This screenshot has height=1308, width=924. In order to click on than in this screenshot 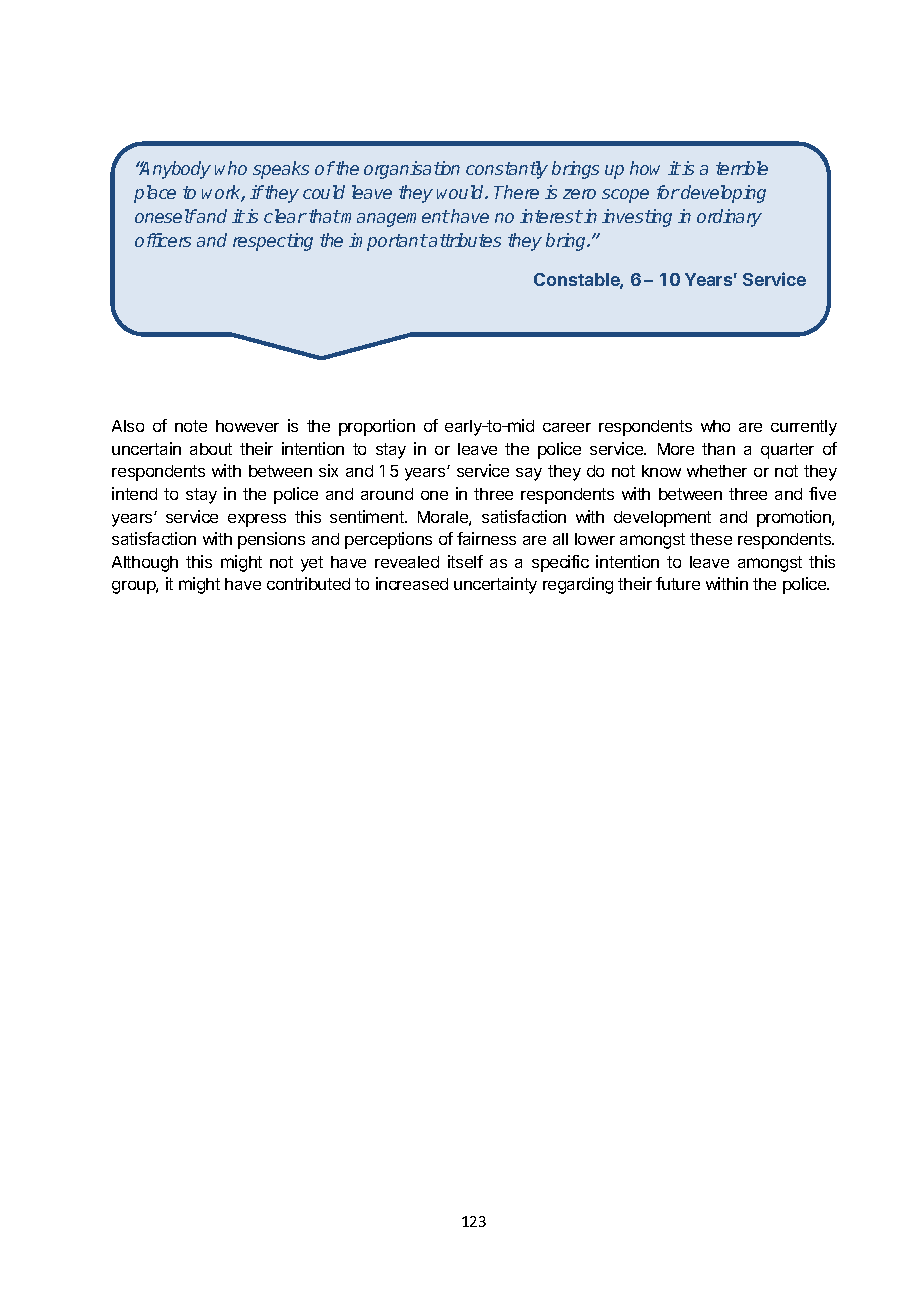, I will do `click(718, 449)`.
